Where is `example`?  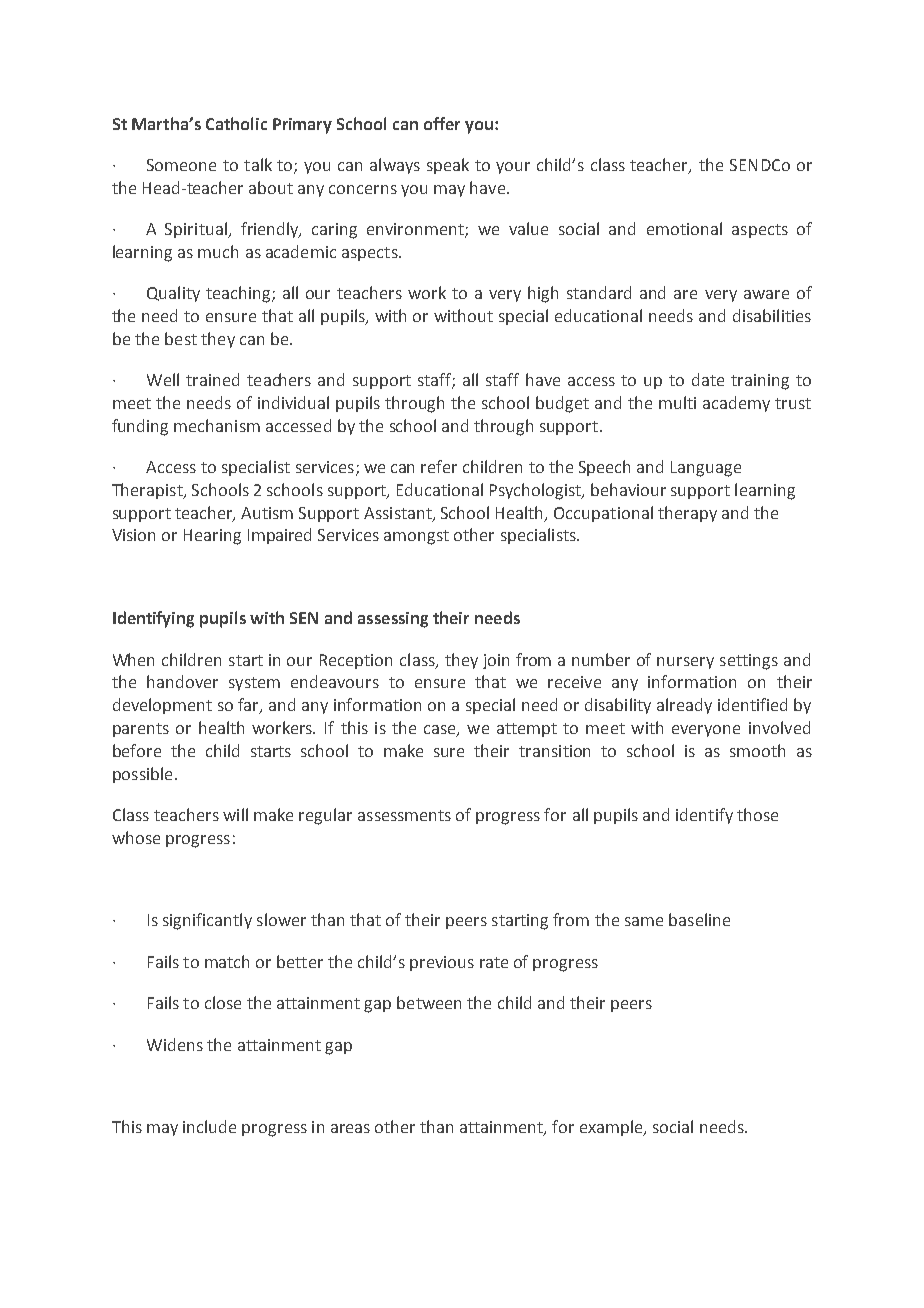
example is located at coordinates (612, 1128).
